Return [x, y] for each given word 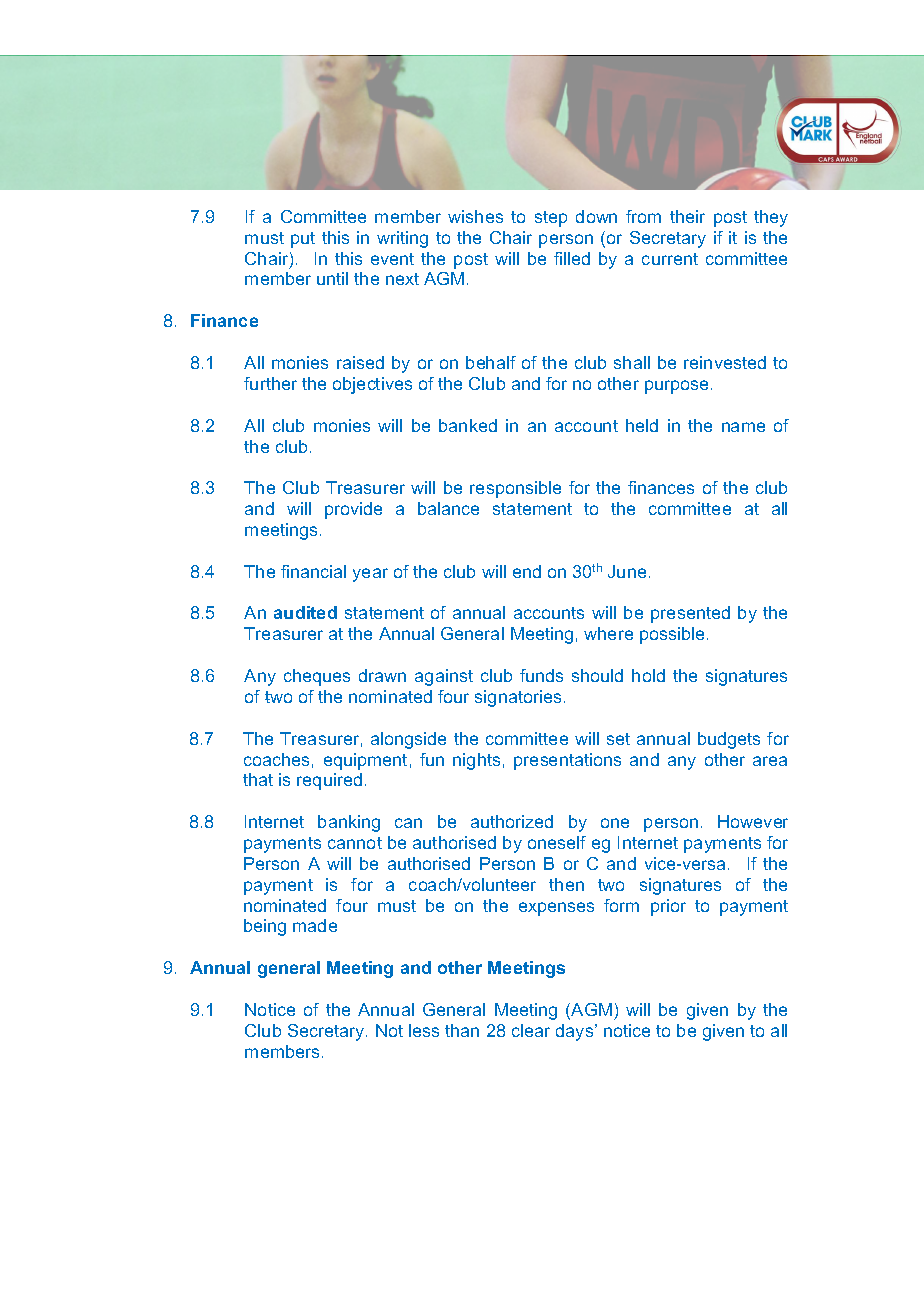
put [303, 240]
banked [468, 425]
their [687, 216]
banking [349, 823]
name [743, 427]
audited [305, 612]
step [551, 219]
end [527, 571]
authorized [512, 821]
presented [690, 614]
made [315, 925]
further [270, 383]
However [753, 821]
